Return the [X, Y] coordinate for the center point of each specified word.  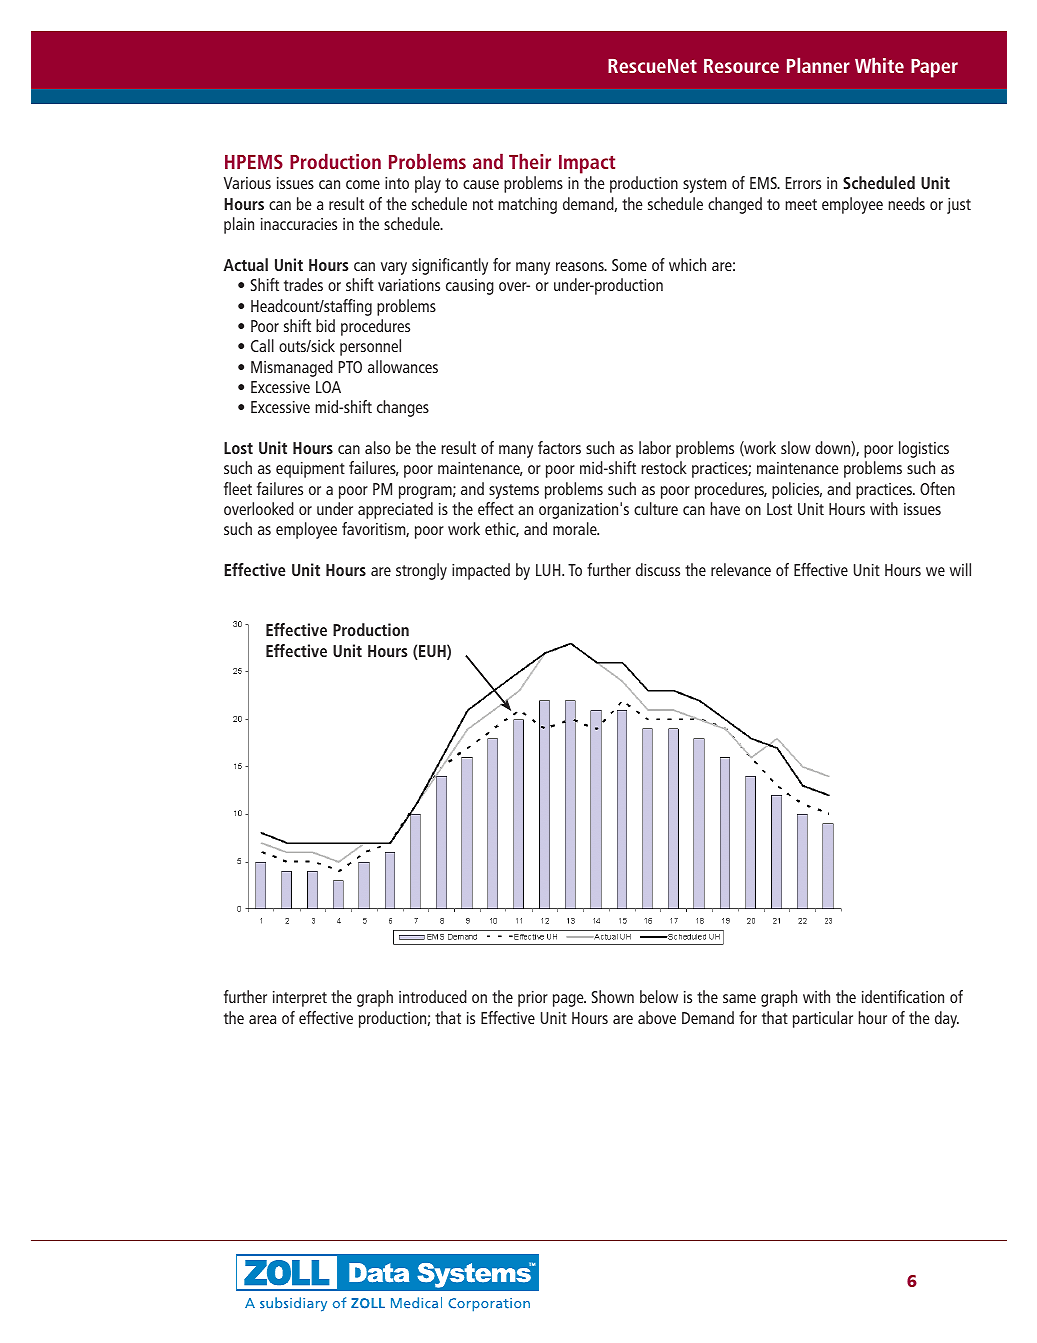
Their [530, 161]
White [879, 65]
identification [903, 996]
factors [559, 447]
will [960, 569]
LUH [549, 570]
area [262, 1019]
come [363, 184]
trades [303, 284]
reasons [581, 266]
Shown [613, 996]
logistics [924, 449]
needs [906, 203]
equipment [310, 470]
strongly [421, 571]
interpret [300, 999]
